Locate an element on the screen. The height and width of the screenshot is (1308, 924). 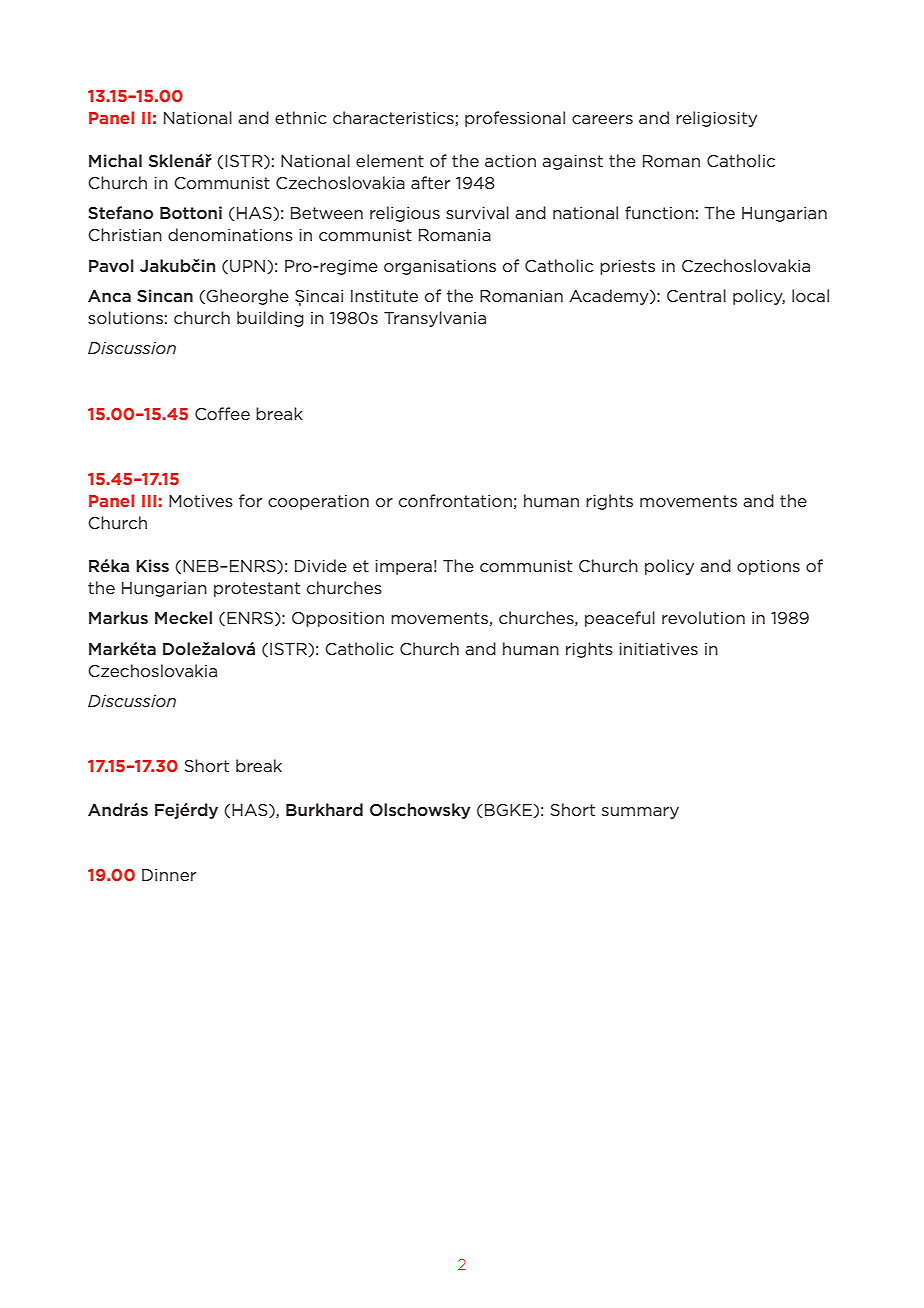
action is located at coordinates (510, 160).
